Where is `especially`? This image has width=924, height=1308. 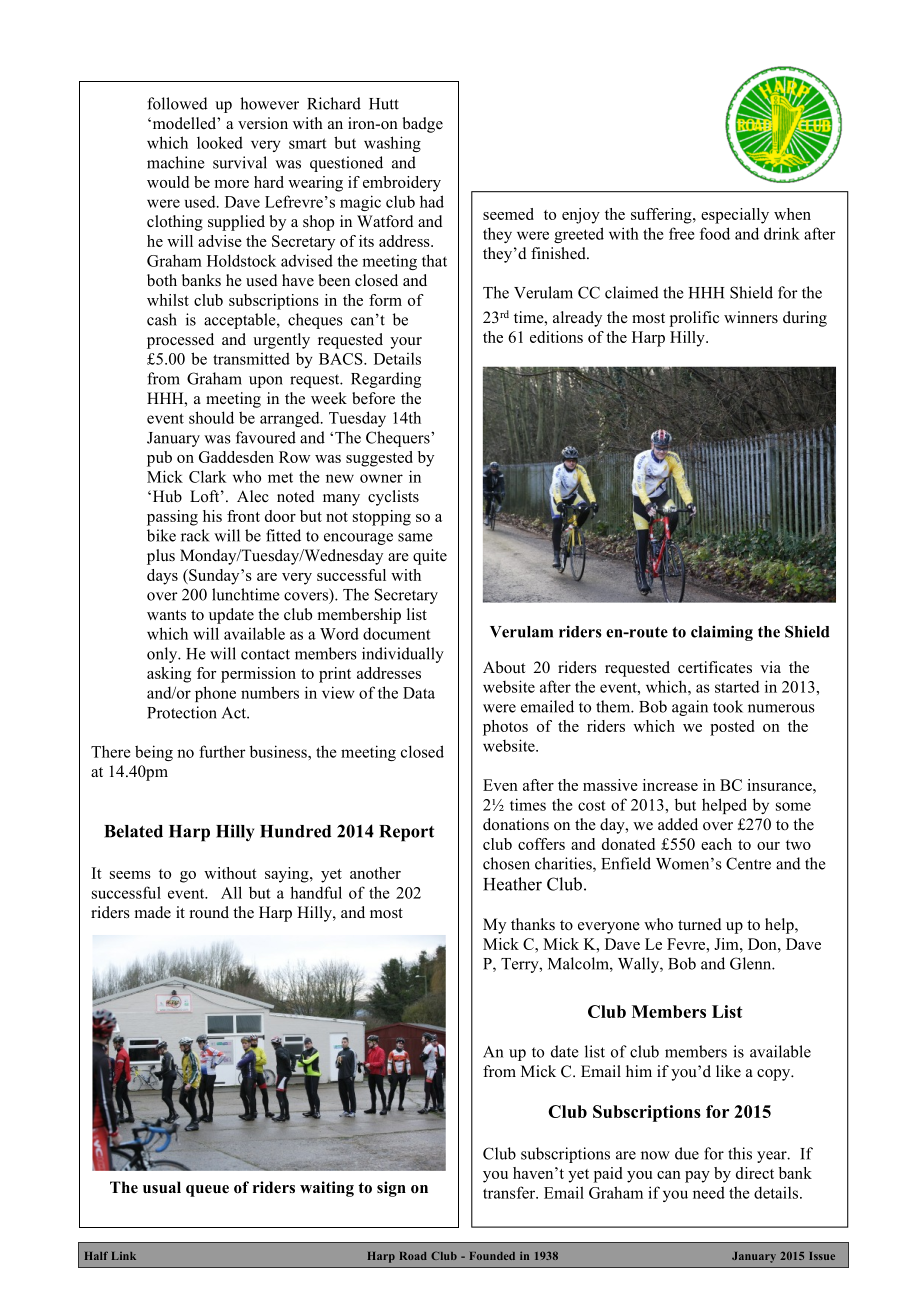
especially is located at coordinates (735, 216).
